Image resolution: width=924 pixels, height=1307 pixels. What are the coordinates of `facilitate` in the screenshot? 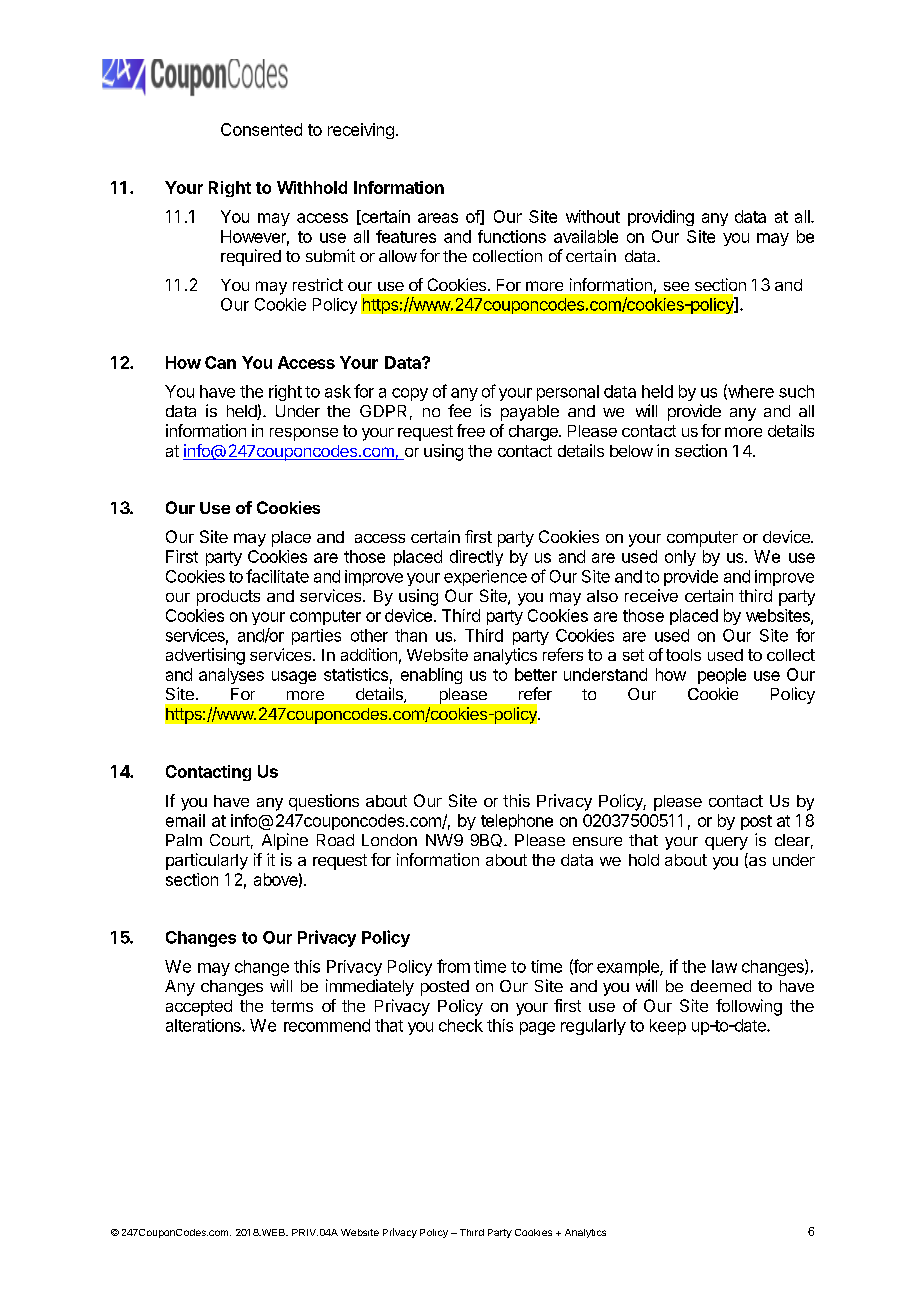 It's located at (277, 576).
